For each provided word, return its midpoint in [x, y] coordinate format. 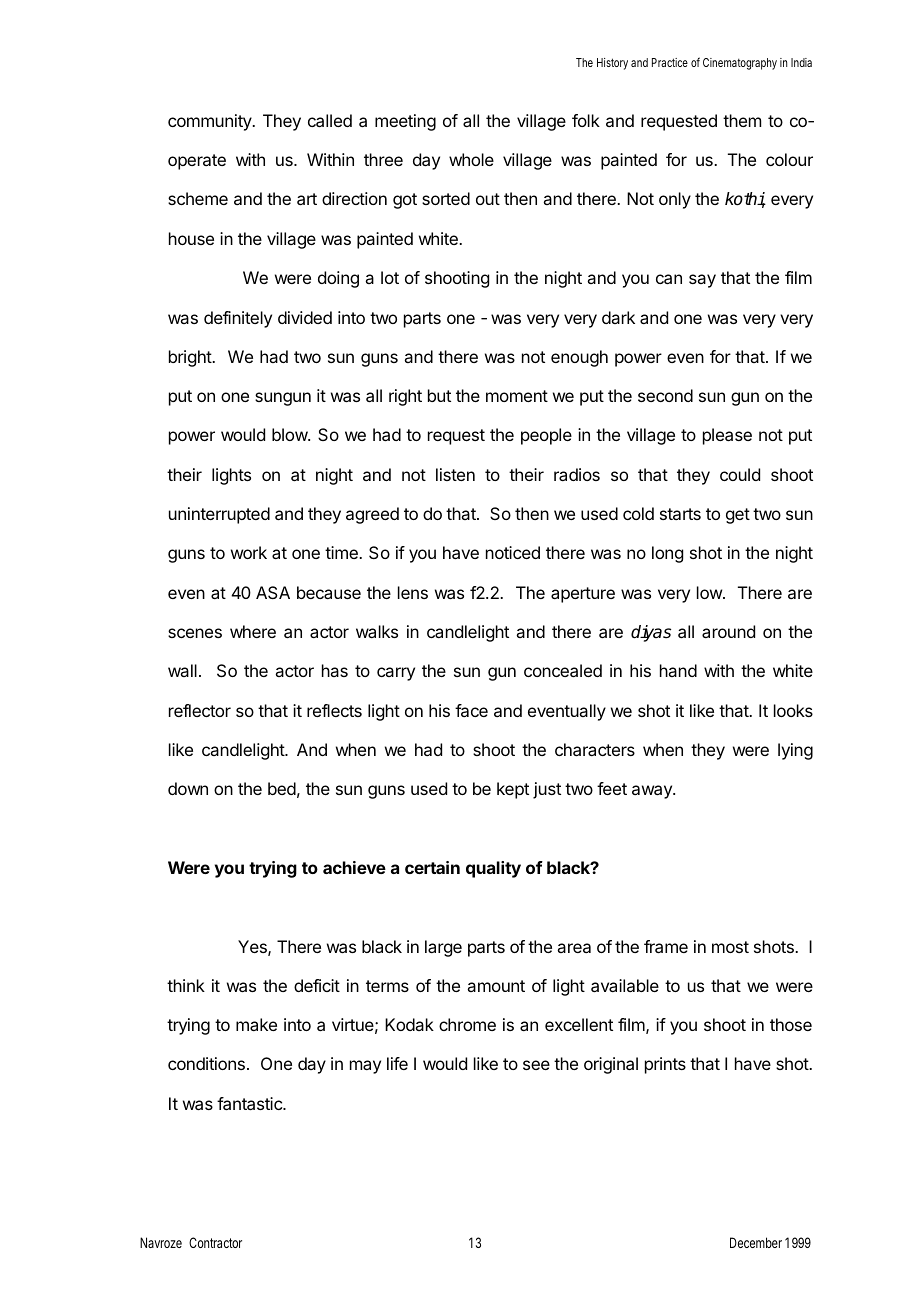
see [536, 1065]
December [756, 1242]
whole [471, 159]
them [742, 120]
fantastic [250, 1103]
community [211, 122]
